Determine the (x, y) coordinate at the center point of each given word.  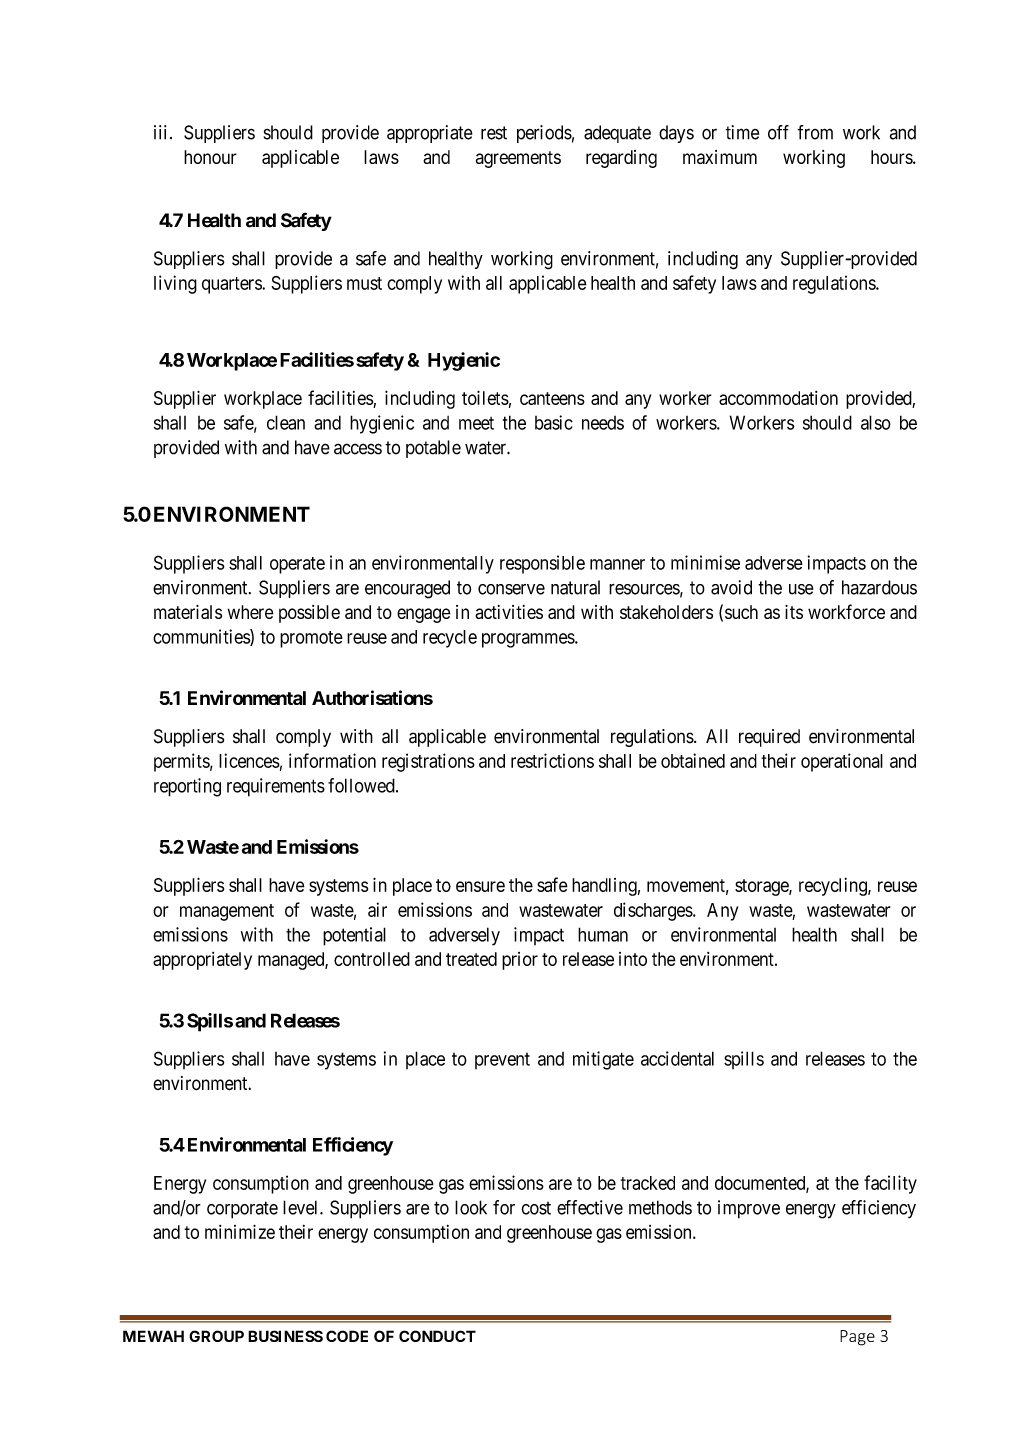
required (769, 738)
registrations (428, 762)
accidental (677, 1058)
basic (554, 422)
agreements (518, 159)
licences (249, 760)
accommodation (778, 398)
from (815, 132)
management (227, 912)
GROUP (216, 1336)
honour (210, 157)
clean (286, 422)
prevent (502, 1061)
